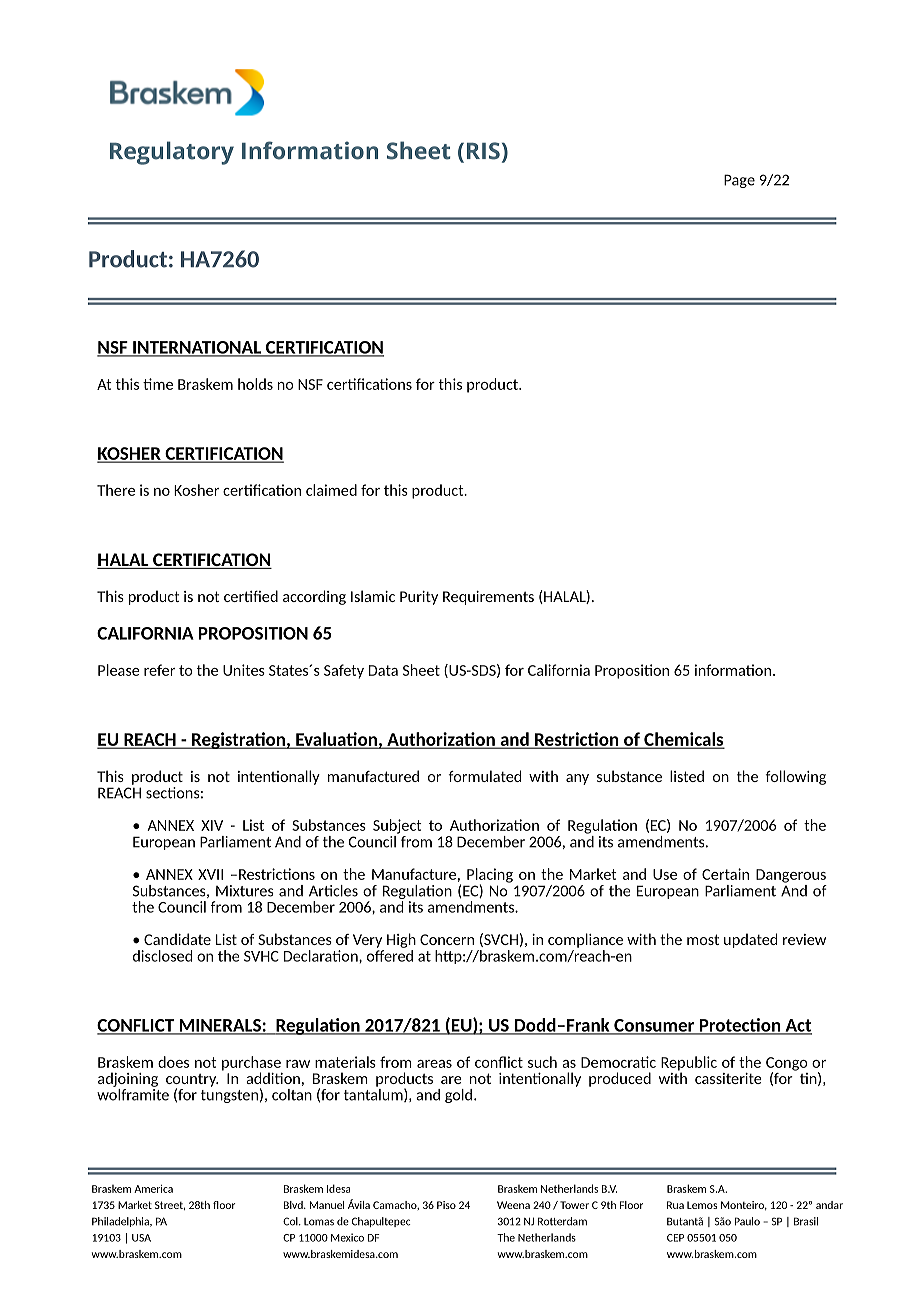  Describe the element at coordinates (153, 1189) in the screenshot. I see `America` at that location.
